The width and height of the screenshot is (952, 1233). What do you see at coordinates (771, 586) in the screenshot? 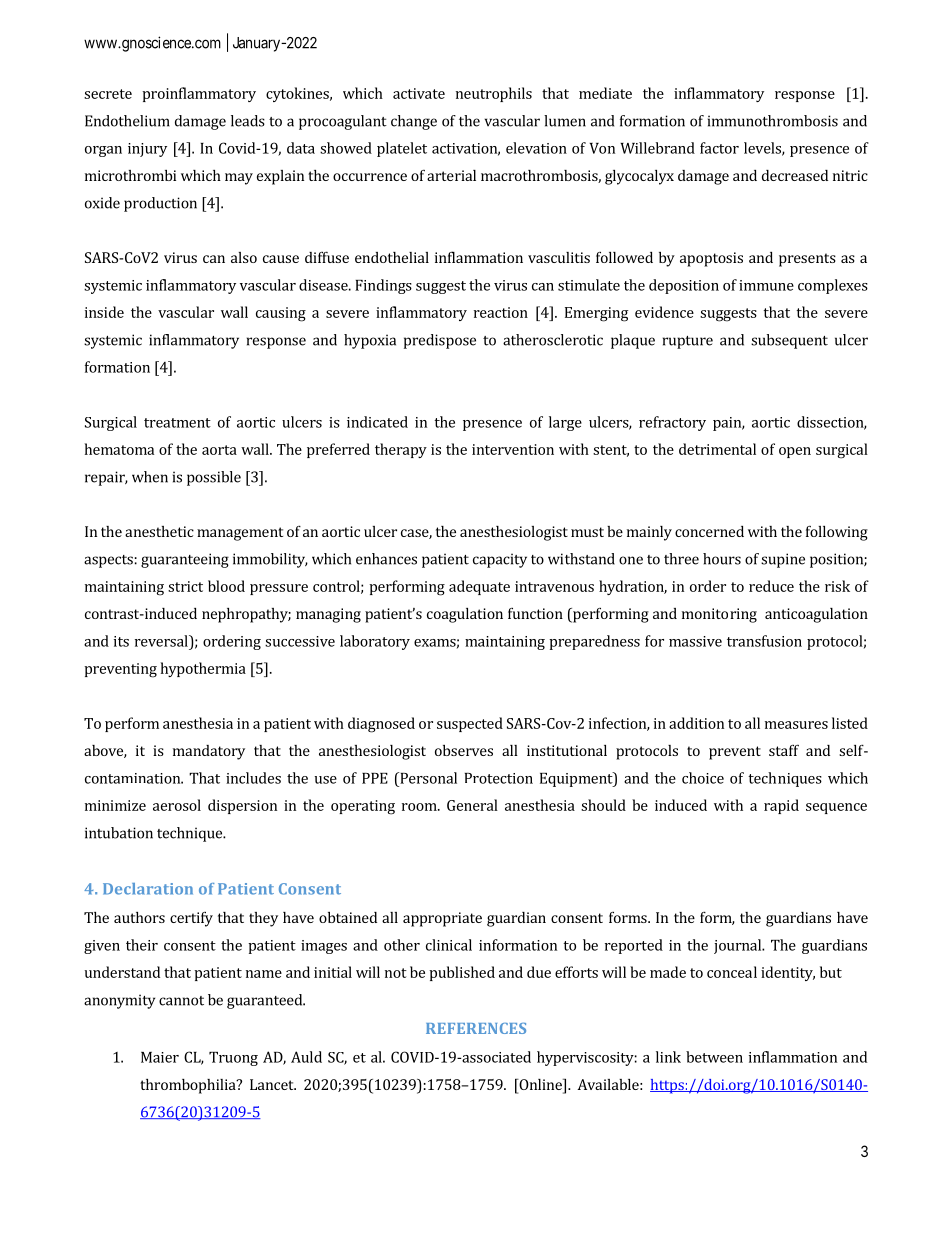
I see `reduce` at bounding box center [771, 586].
